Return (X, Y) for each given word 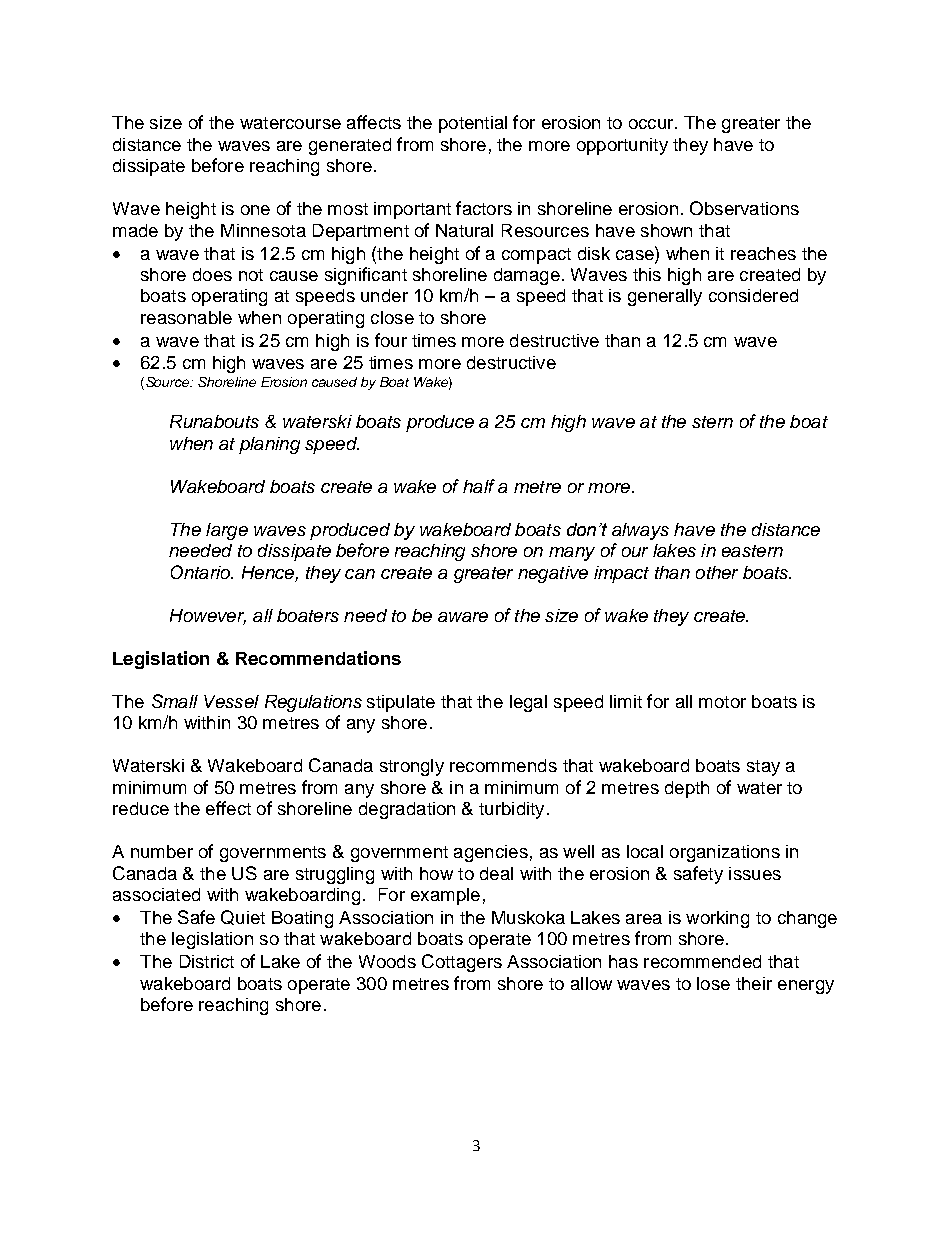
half (479, 486)
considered (753, 295)
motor (722, 702)
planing (269, 445)
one (255, 210)
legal (528, 703)
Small (175, 701)
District (207, 961)
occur (652, 124)
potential (473, 124)
